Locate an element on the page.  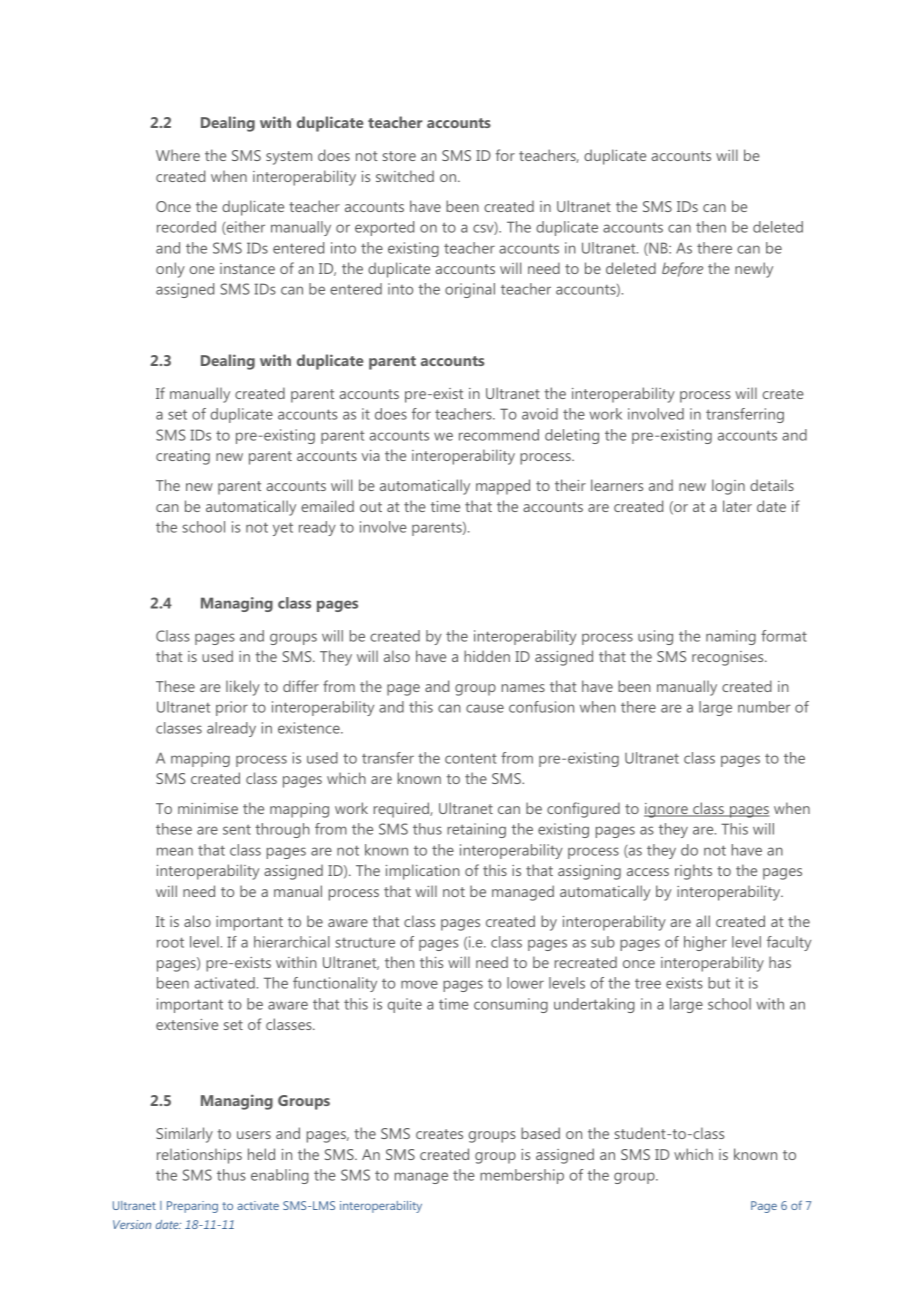
Where is located at coordinates (178, 155).
